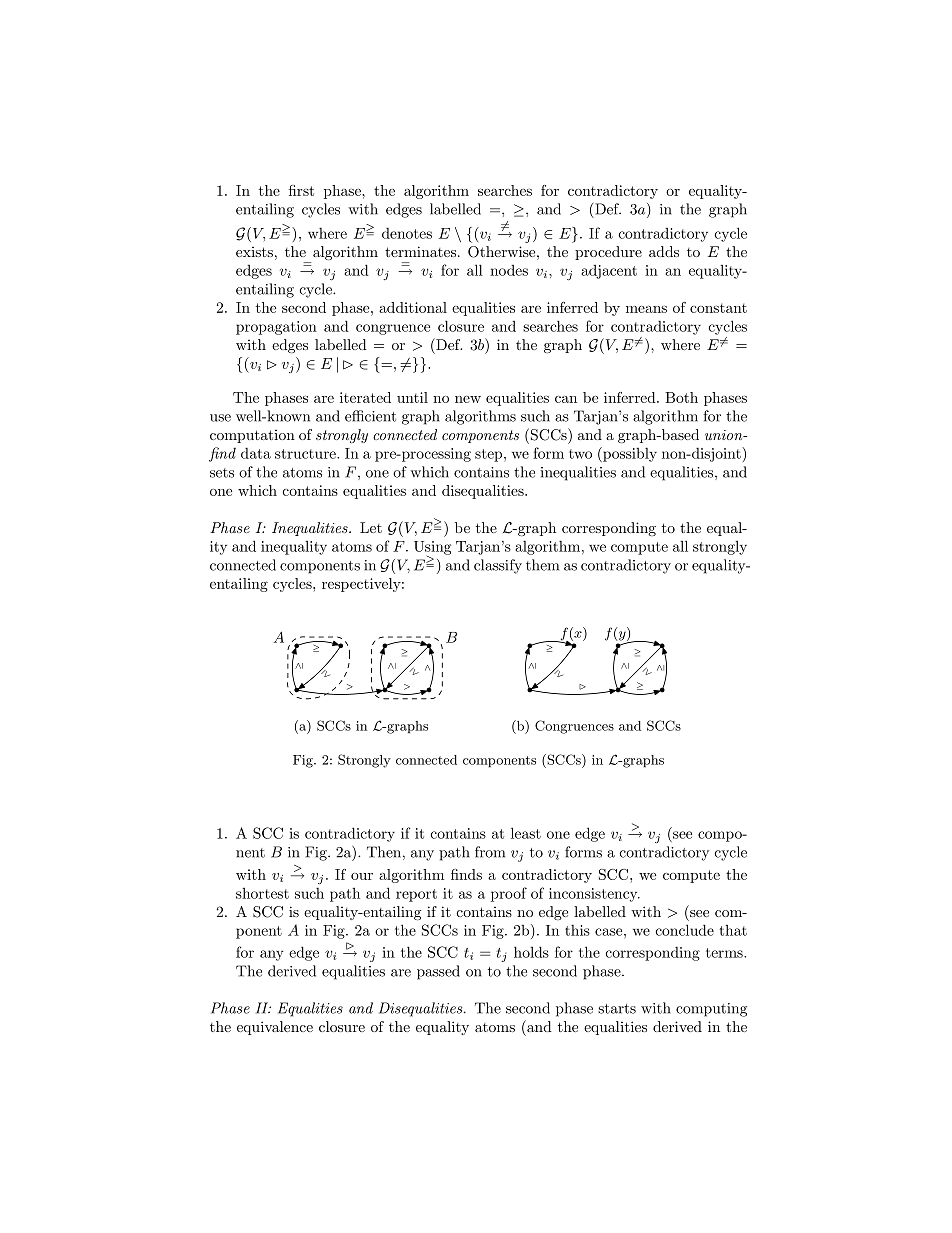  Describe the element at coordinates (301, 190) in the screenshot. I see `first` at that location.
